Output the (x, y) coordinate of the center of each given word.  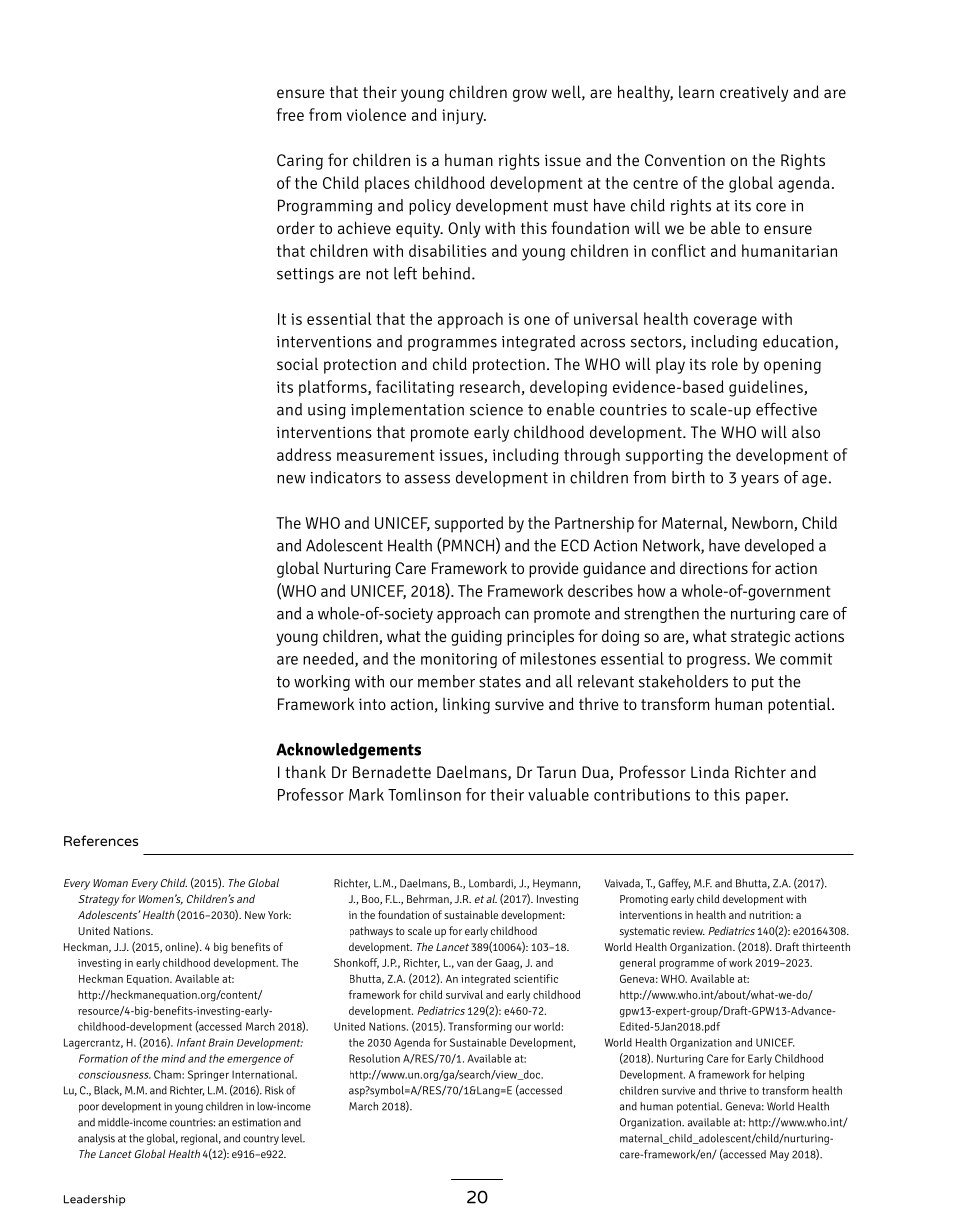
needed (329, 659)
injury (464, 117)
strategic (760, 638)
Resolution (374, 1058)
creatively (754, 93)
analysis (96, 1139)
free (290, 114)
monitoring (459, 660)
